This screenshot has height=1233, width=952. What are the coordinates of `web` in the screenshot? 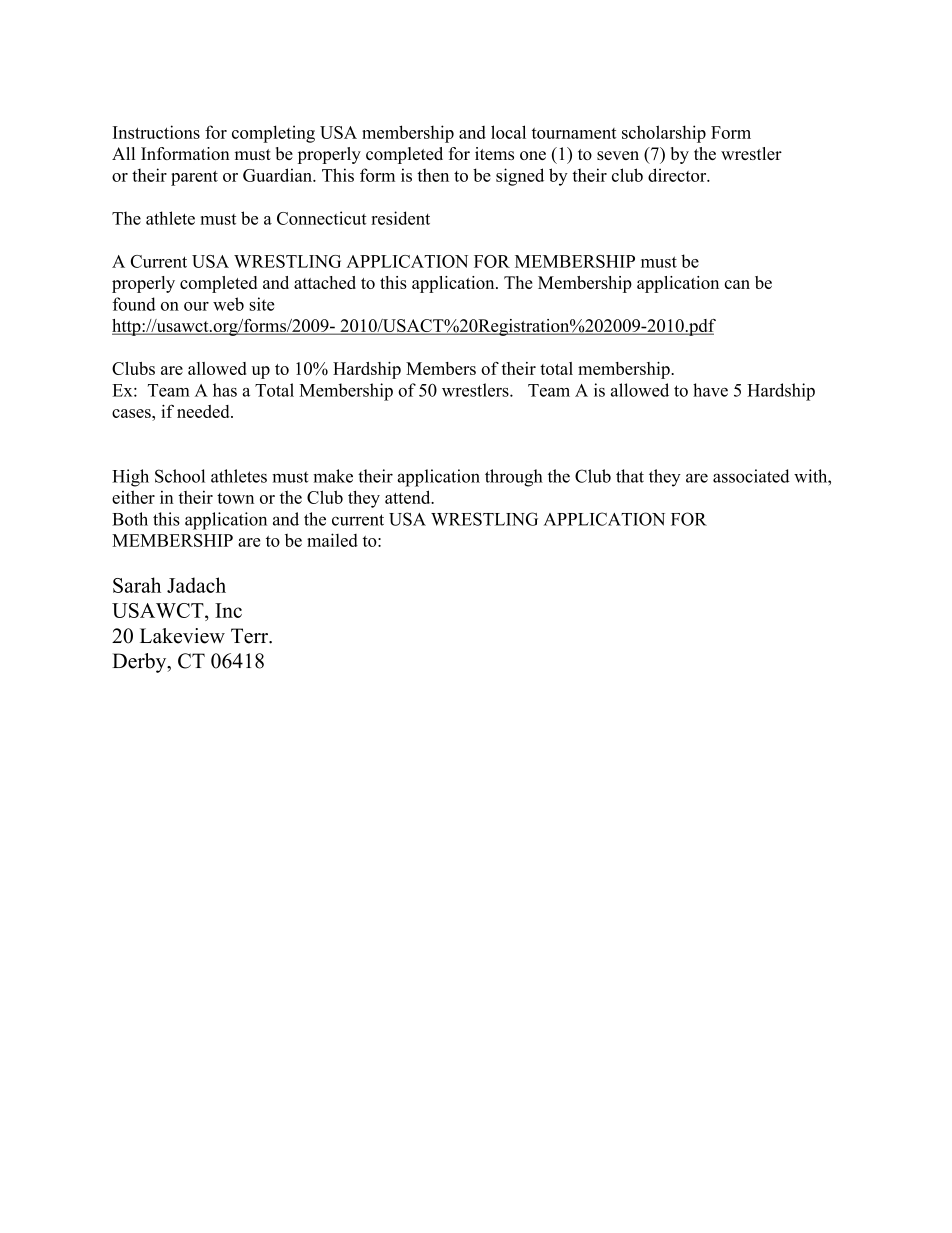 It's located at (228, 304).
